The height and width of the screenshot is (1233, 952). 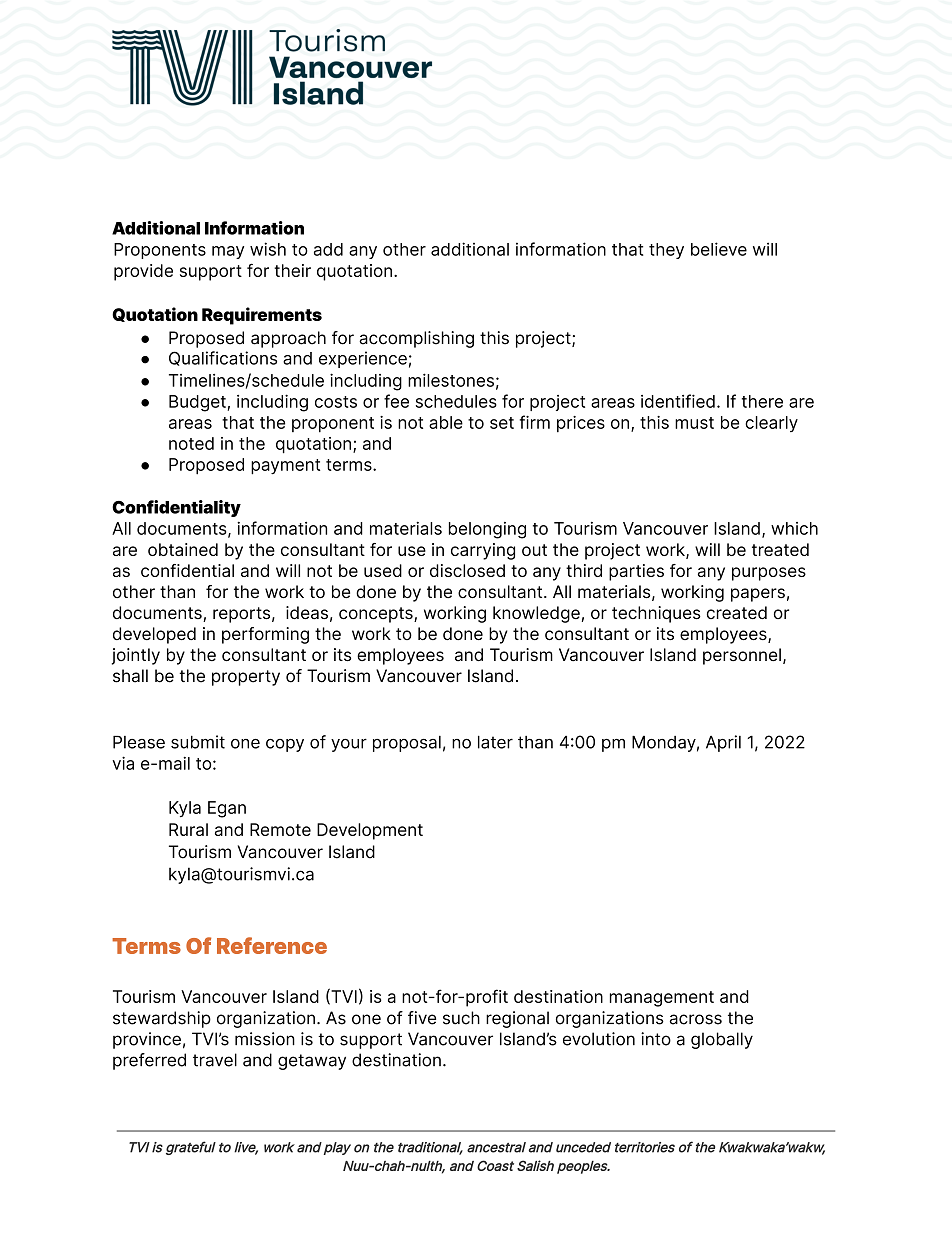 I want to click on Egan, so click(x=227, y=809).
